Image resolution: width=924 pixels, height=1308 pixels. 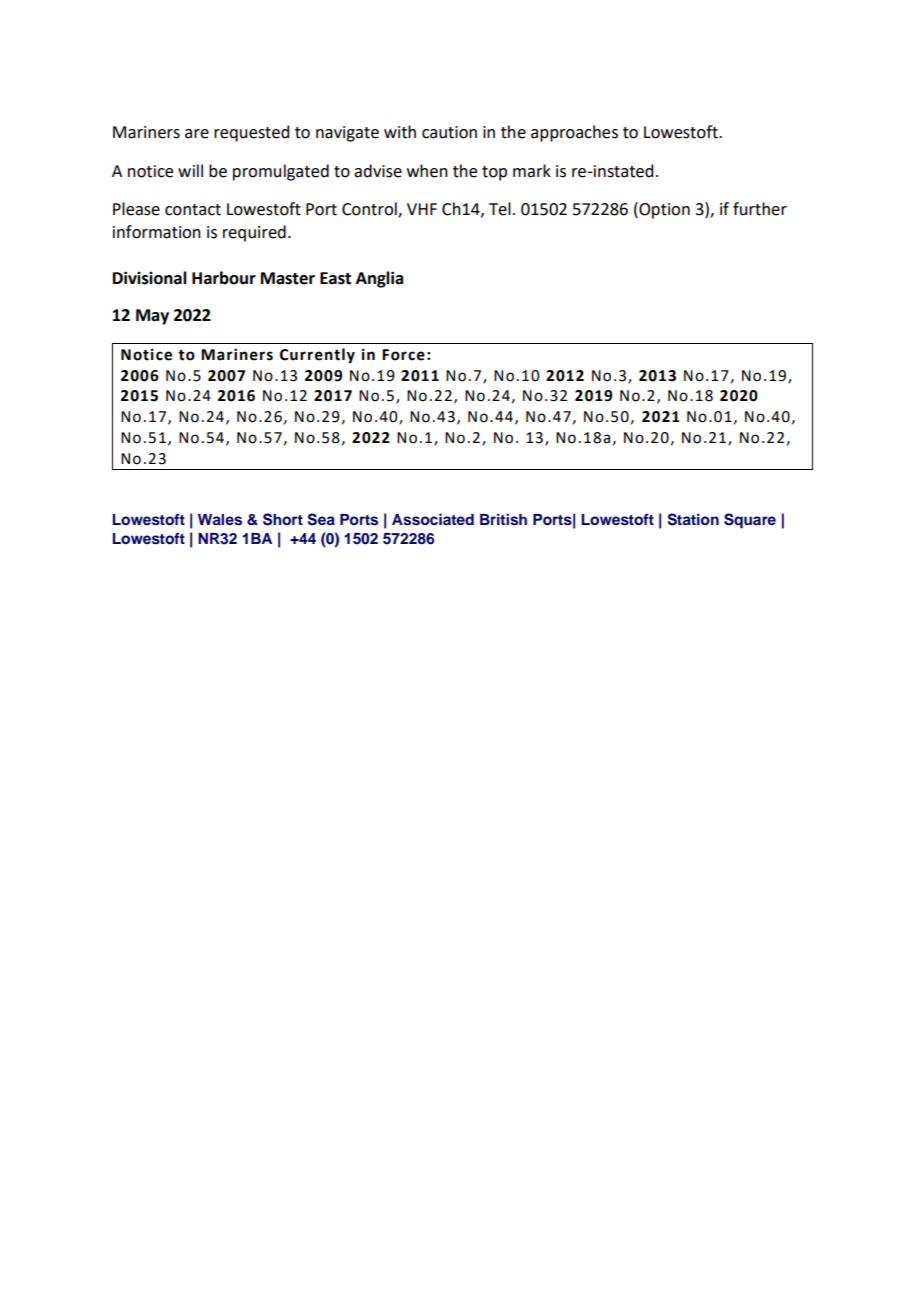 I want to click on caution, so click(x=449, y=132).
